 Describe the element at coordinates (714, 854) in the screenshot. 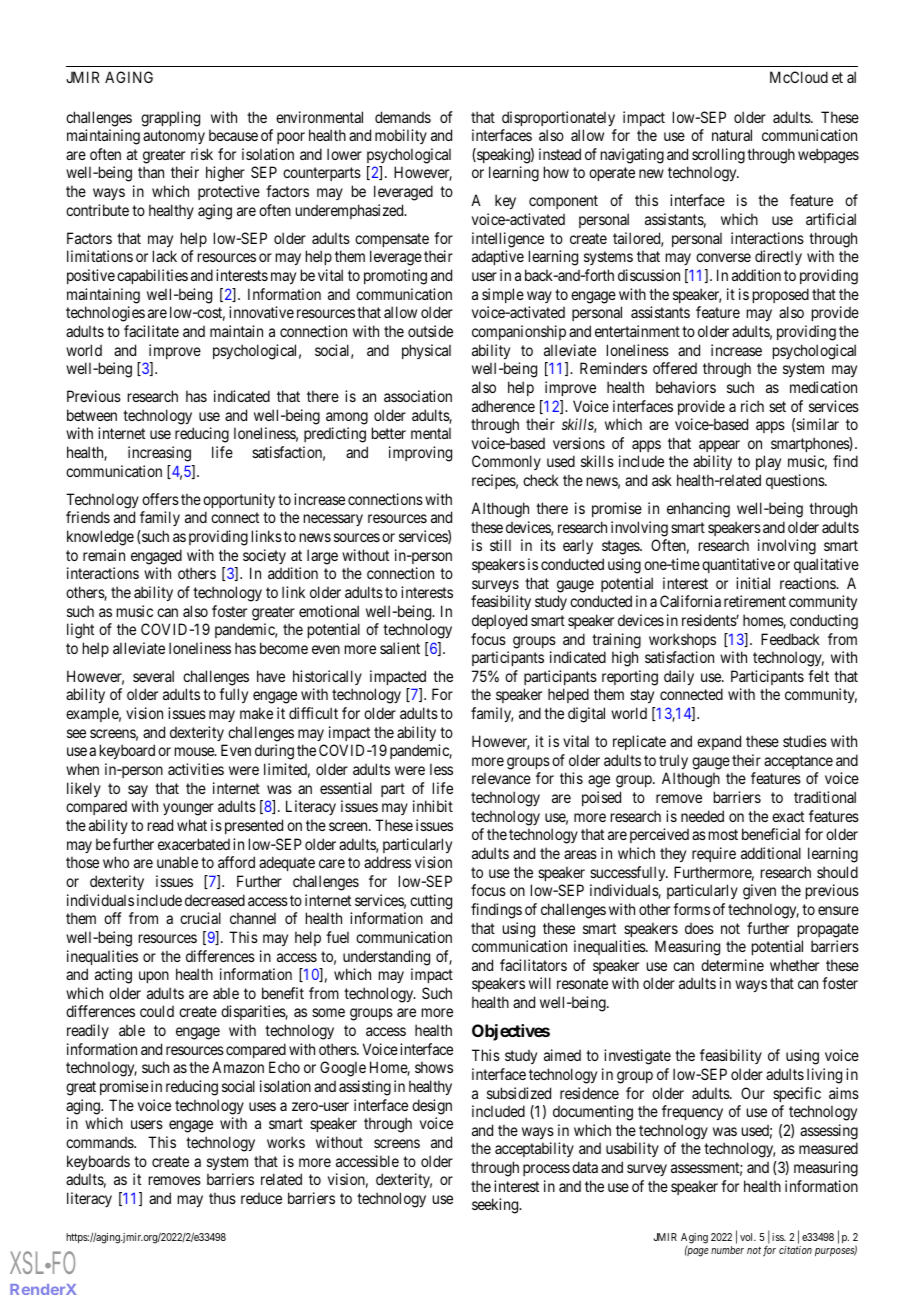

I see `require` at that location.
